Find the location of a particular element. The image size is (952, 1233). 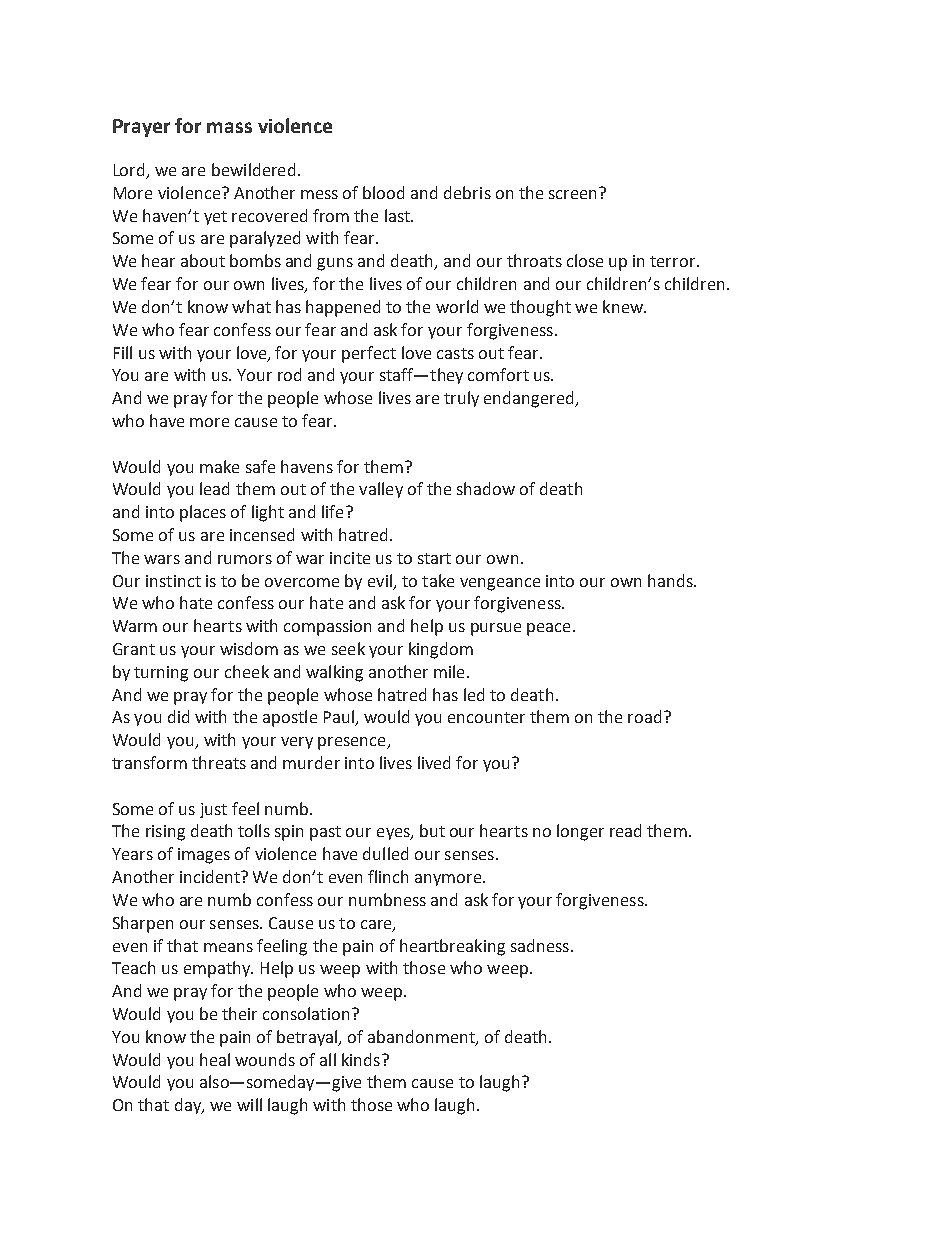

valley is located at coordinates (381, 490).
